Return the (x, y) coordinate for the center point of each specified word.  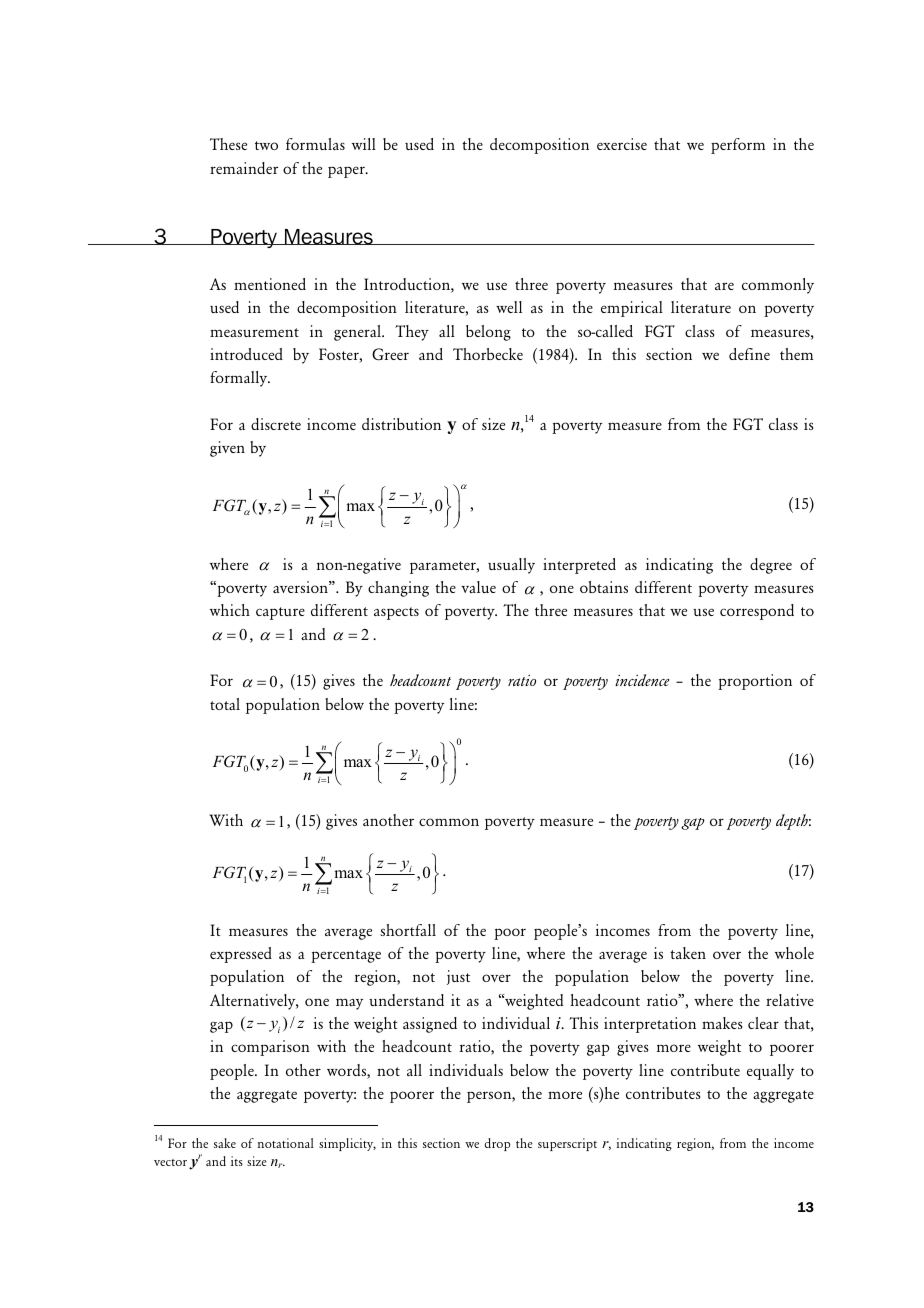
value (478, 587)
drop (497, 1144)
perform (738, 146)
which (230, 610)
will (364, 144)
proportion (755, 682)
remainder (244, 168)
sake (225, 1143)
